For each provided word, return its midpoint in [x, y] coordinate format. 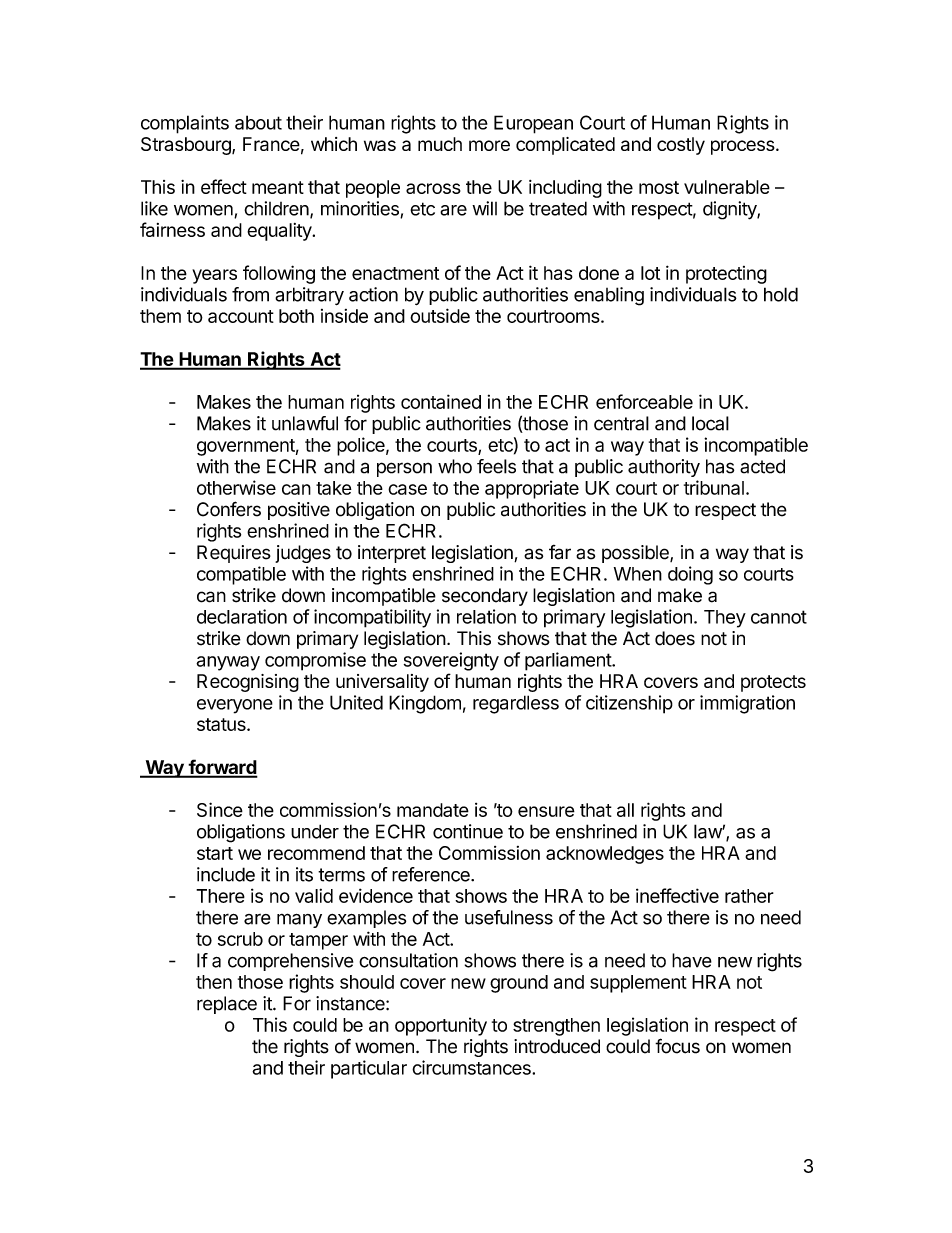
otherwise [236, 487]
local [710, 423]
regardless [516, 704]
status [222, 724]
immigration [747, 704]
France [271, 144]
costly [681, 146]
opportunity [441, 1026]
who [455, 466]
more [489, 145]
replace [227, 1005]
